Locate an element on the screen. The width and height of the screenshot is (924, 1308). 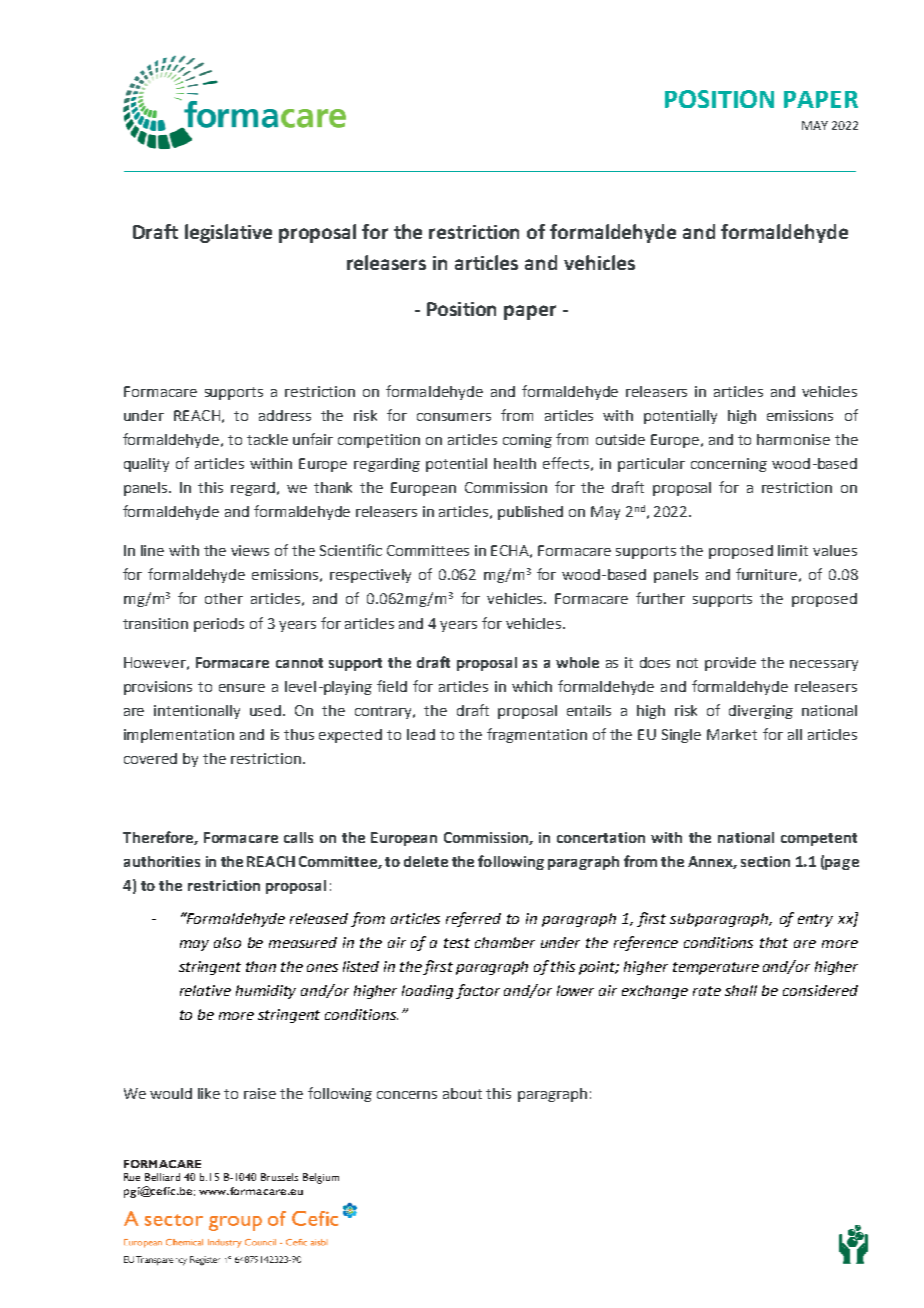
intentionally is located at coordinates (197, 712).
